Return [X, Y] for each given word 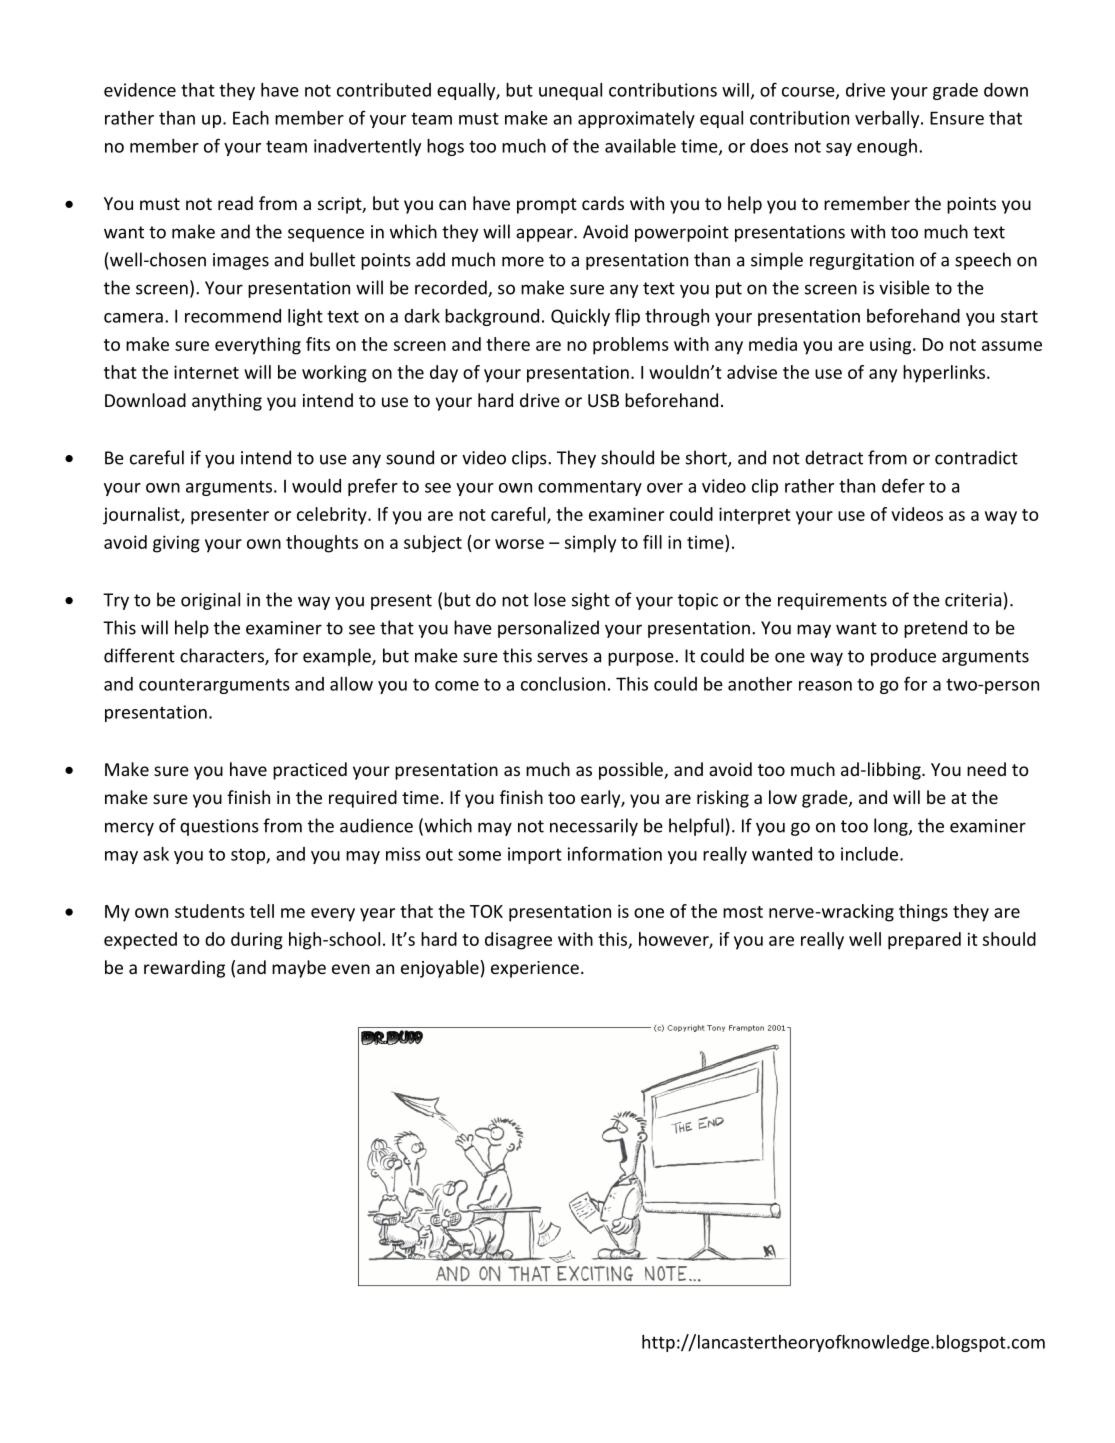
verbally [888, 119]
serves [562, 657]
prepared [924, 941]
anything [227, 402]
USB [603, 400]
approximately [636, 119]
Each [251, 118]
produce [903, 657]
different [139, 655]
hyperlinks [944, 374]
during [257, 941]
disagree [518, 941]
